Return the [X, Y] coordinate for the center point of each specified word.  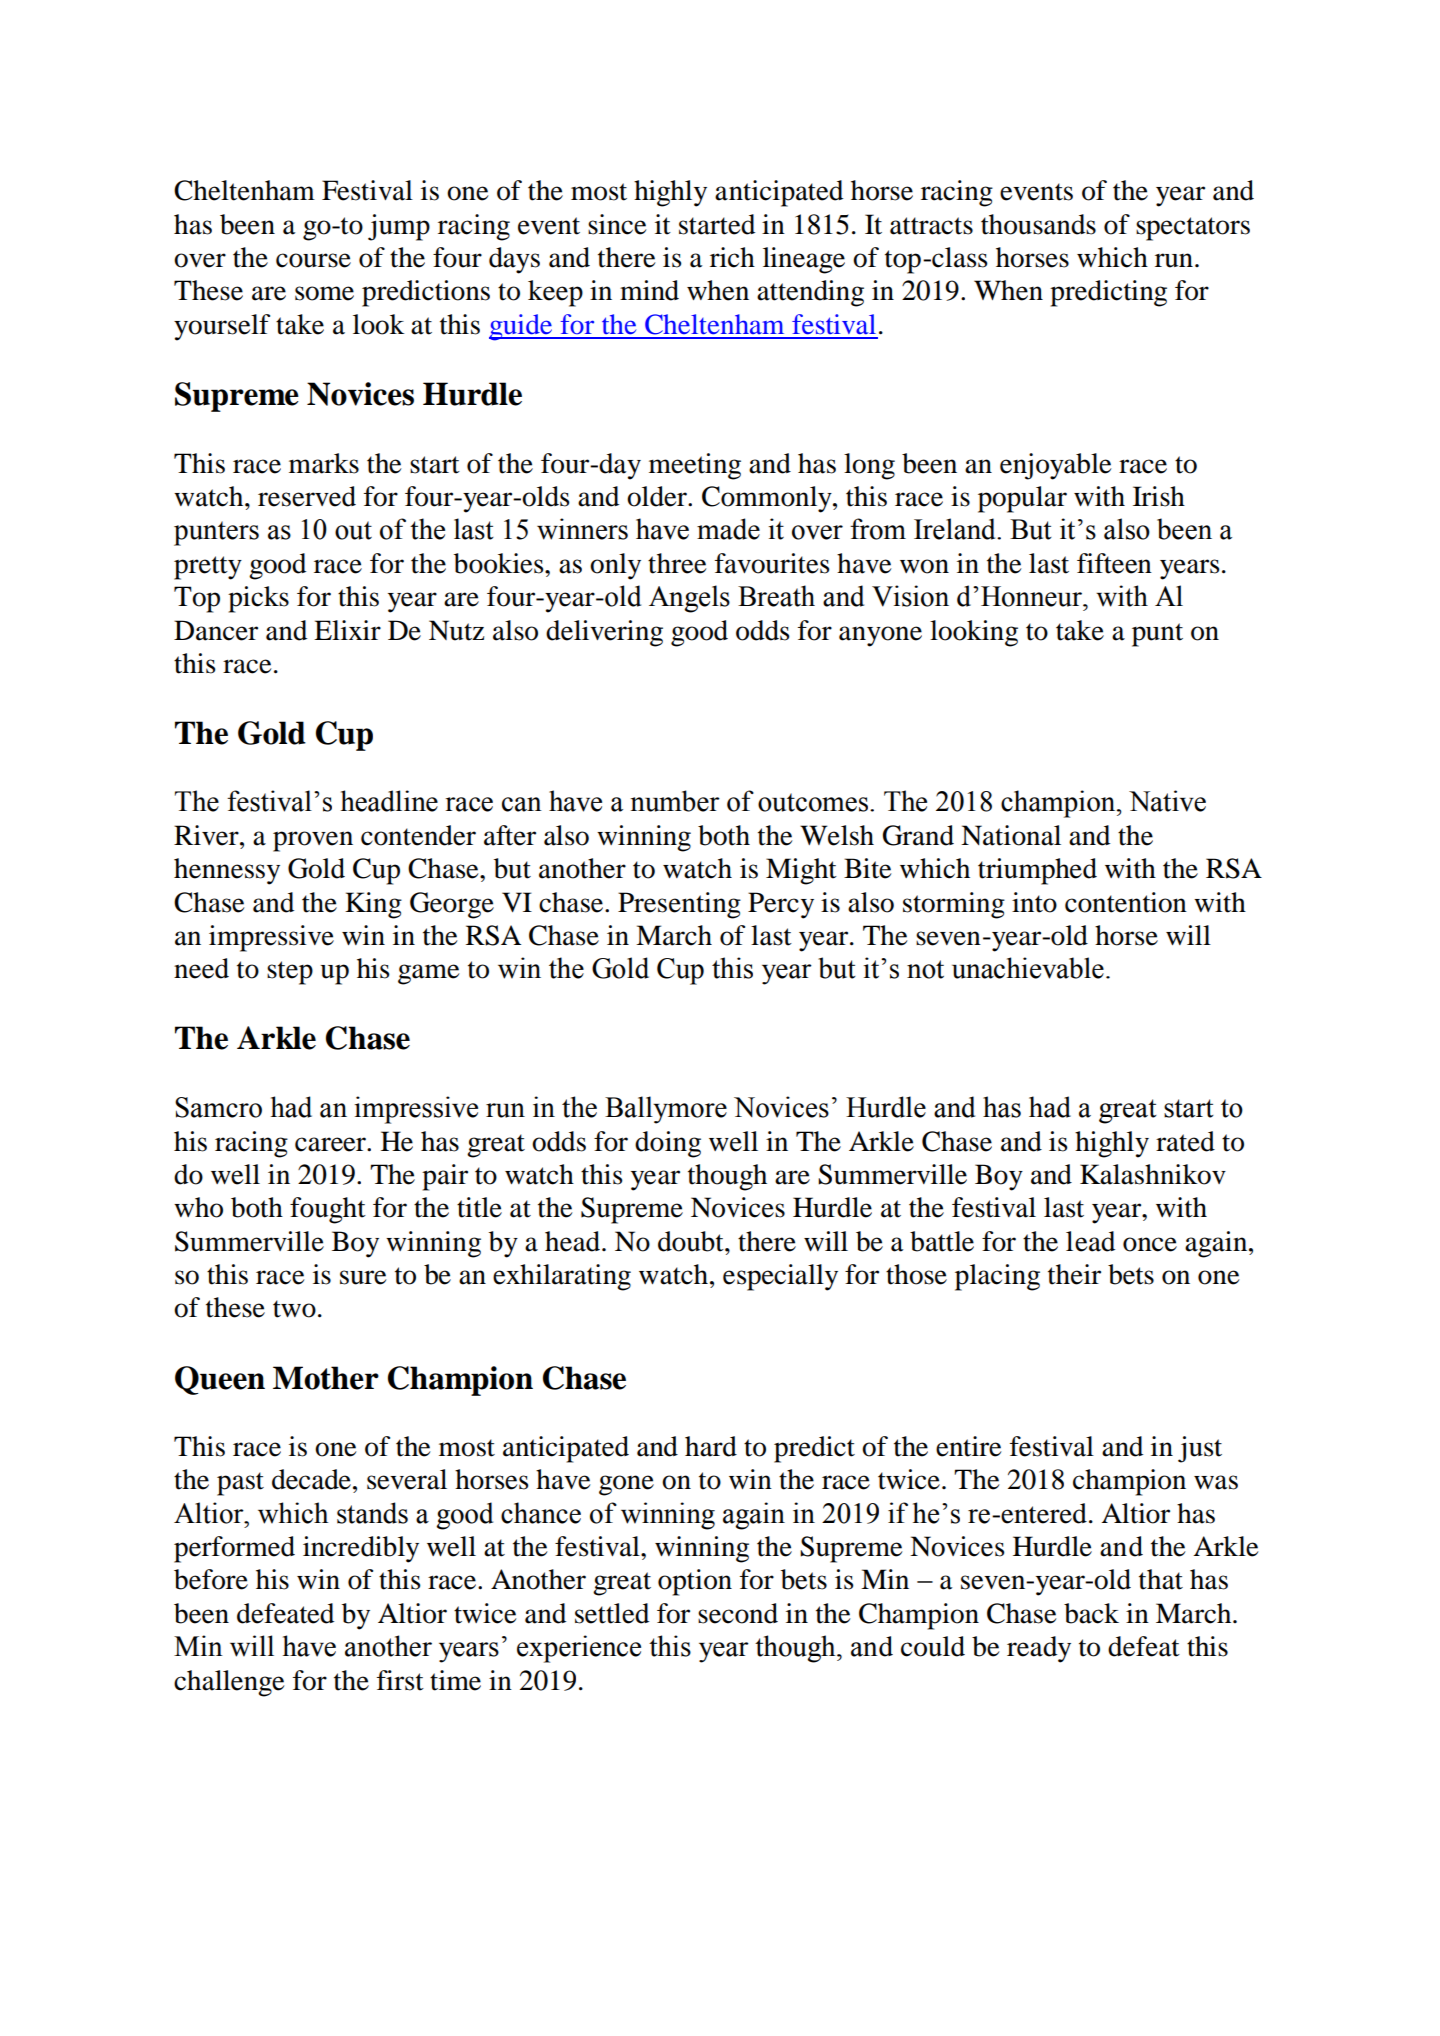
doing [668, 1144]
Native [1167, 801]
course [313, 260]
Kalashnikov [1153, 1174]
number [675, 801]
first [400, 1680]
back [1091, 1613]
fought [328, 1210]
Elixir [347, 630]
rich [732, 257]
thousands [1038, 224]
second [738, 1613]
